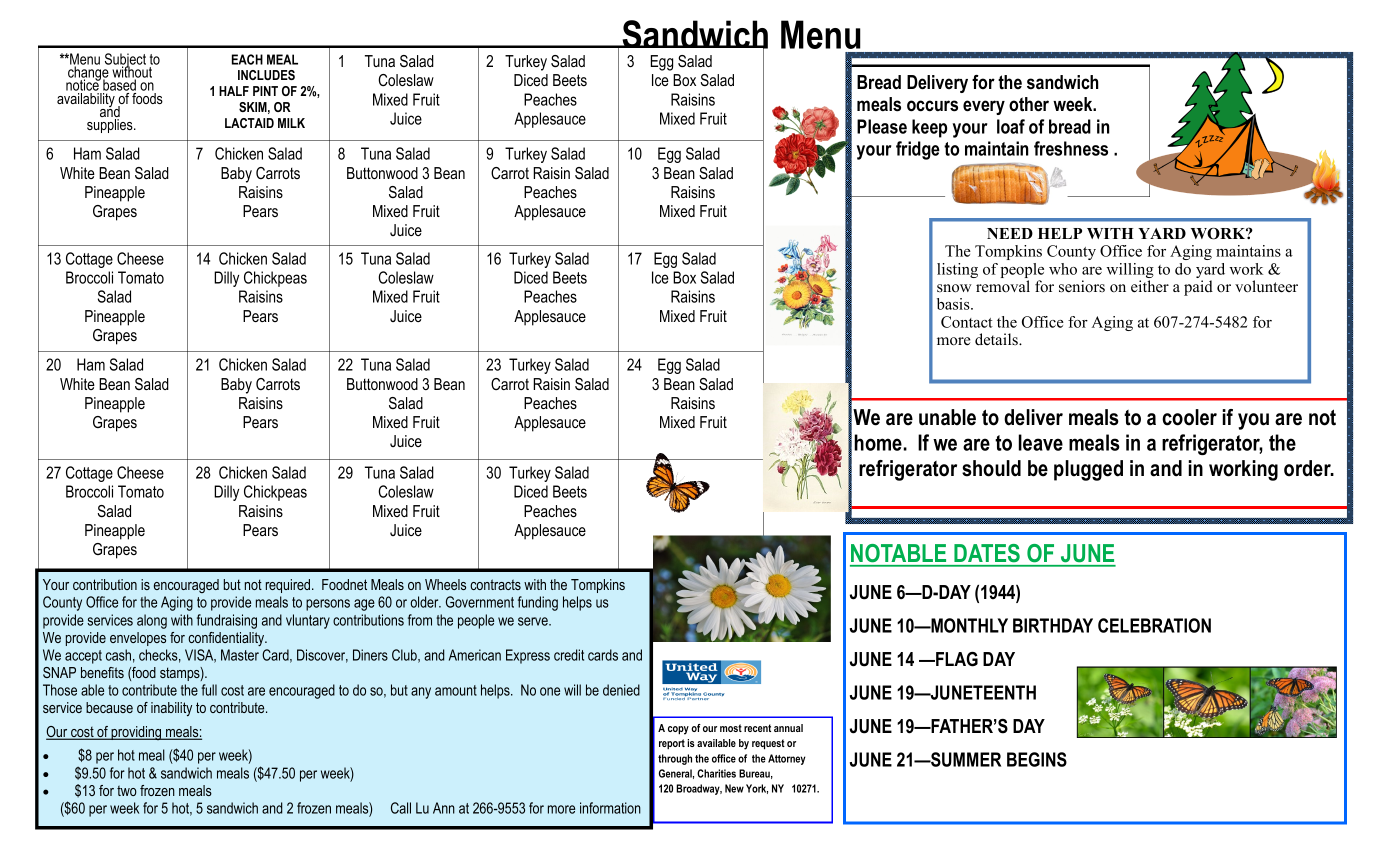  Describe the element at coordinates (111, 126) in the screenshot. I see `supplies` at that location.
